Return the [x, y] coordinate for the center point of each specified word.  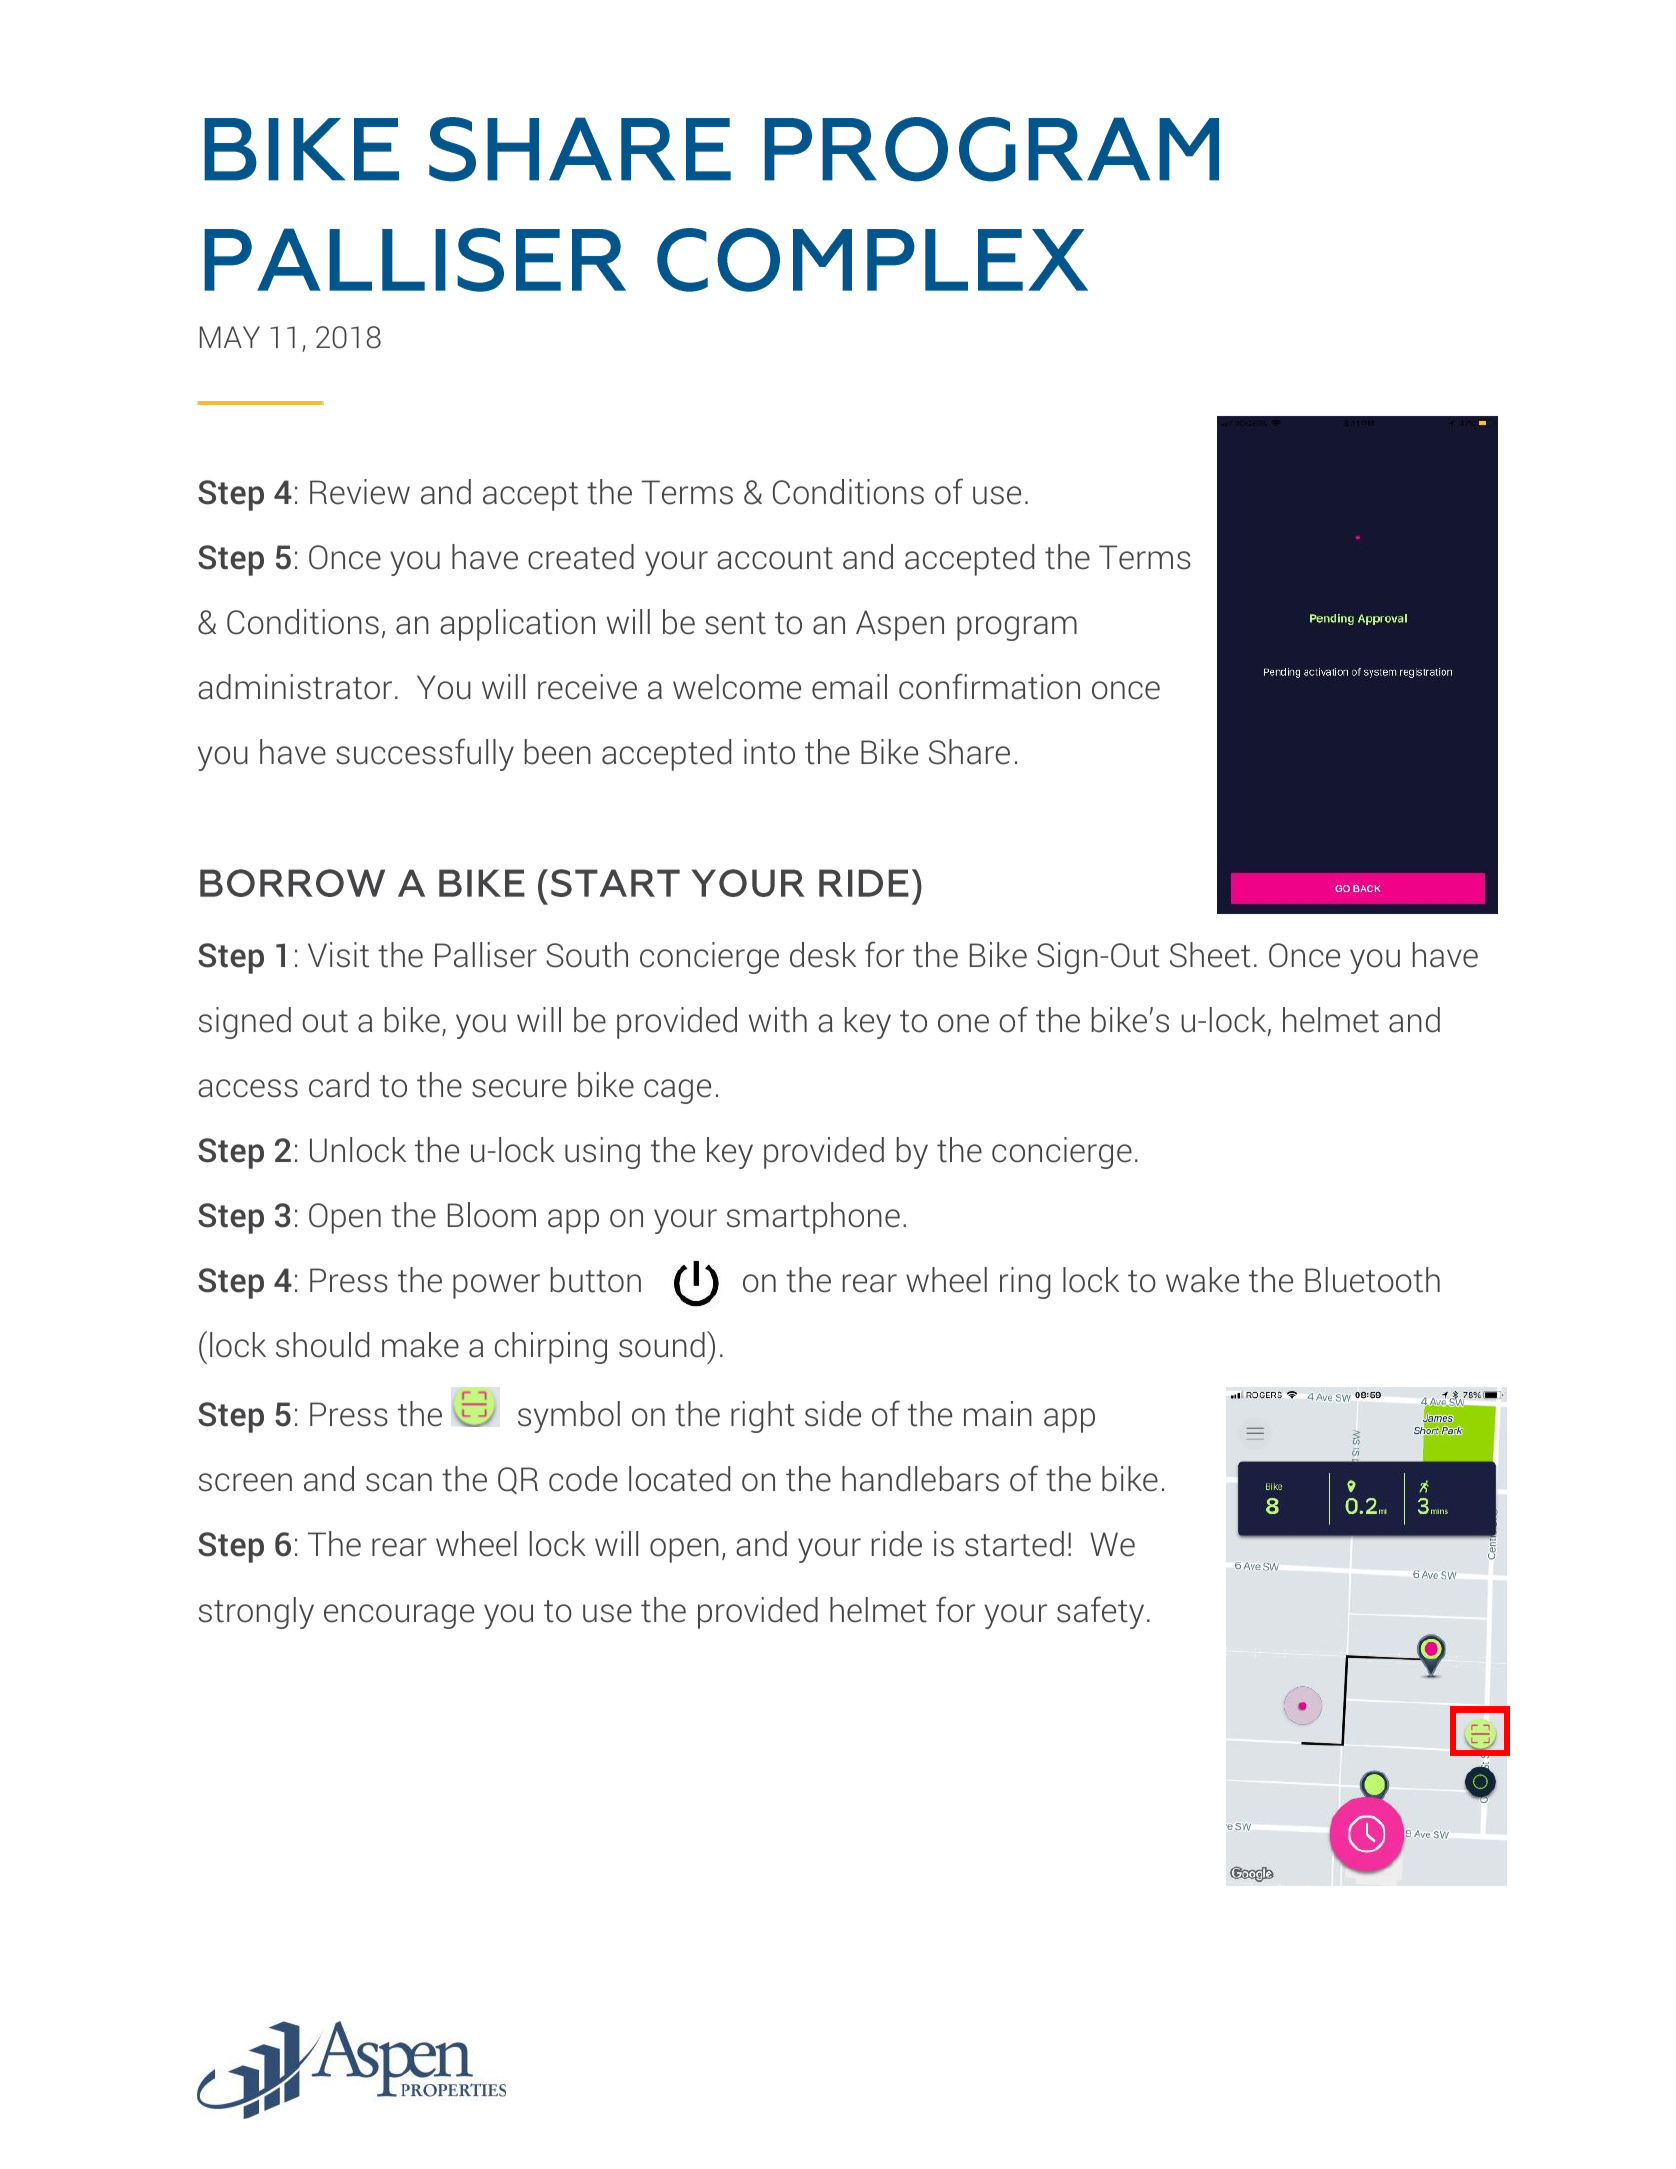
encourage [399, 1616]
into [769, 752]
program [1017, 628]
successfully [425, 754]
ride [897, 1544]
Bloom [492, 1215]
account [775, 558]
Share [969, 752]
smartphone [813, 1218]
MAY [230, 337]
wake [1202, 1280]
